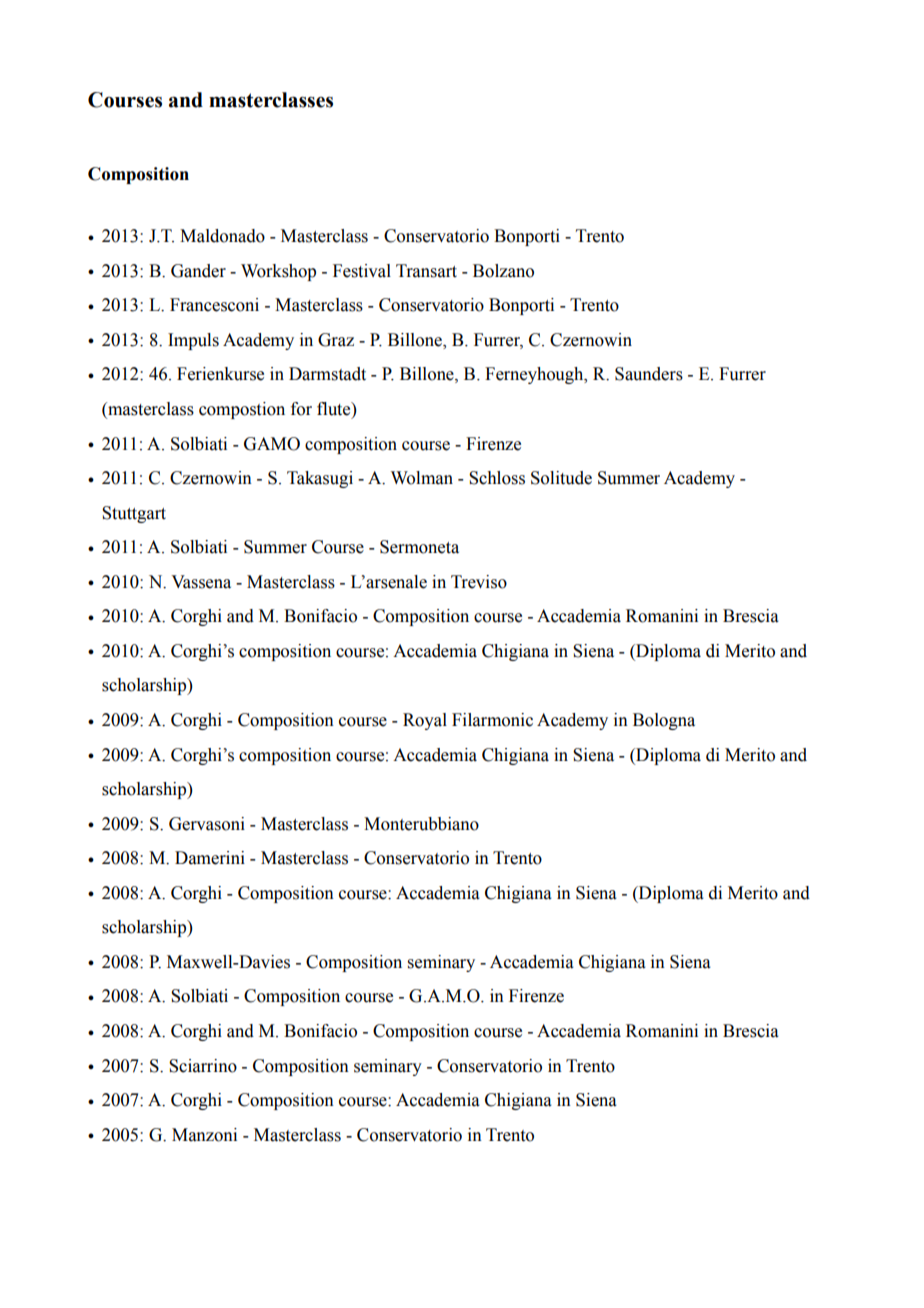 This document has width=924, height=1308. What do you see at coordinates (497, 478) in the document?
I see `Schloss` at bounding box center [497, 478].
